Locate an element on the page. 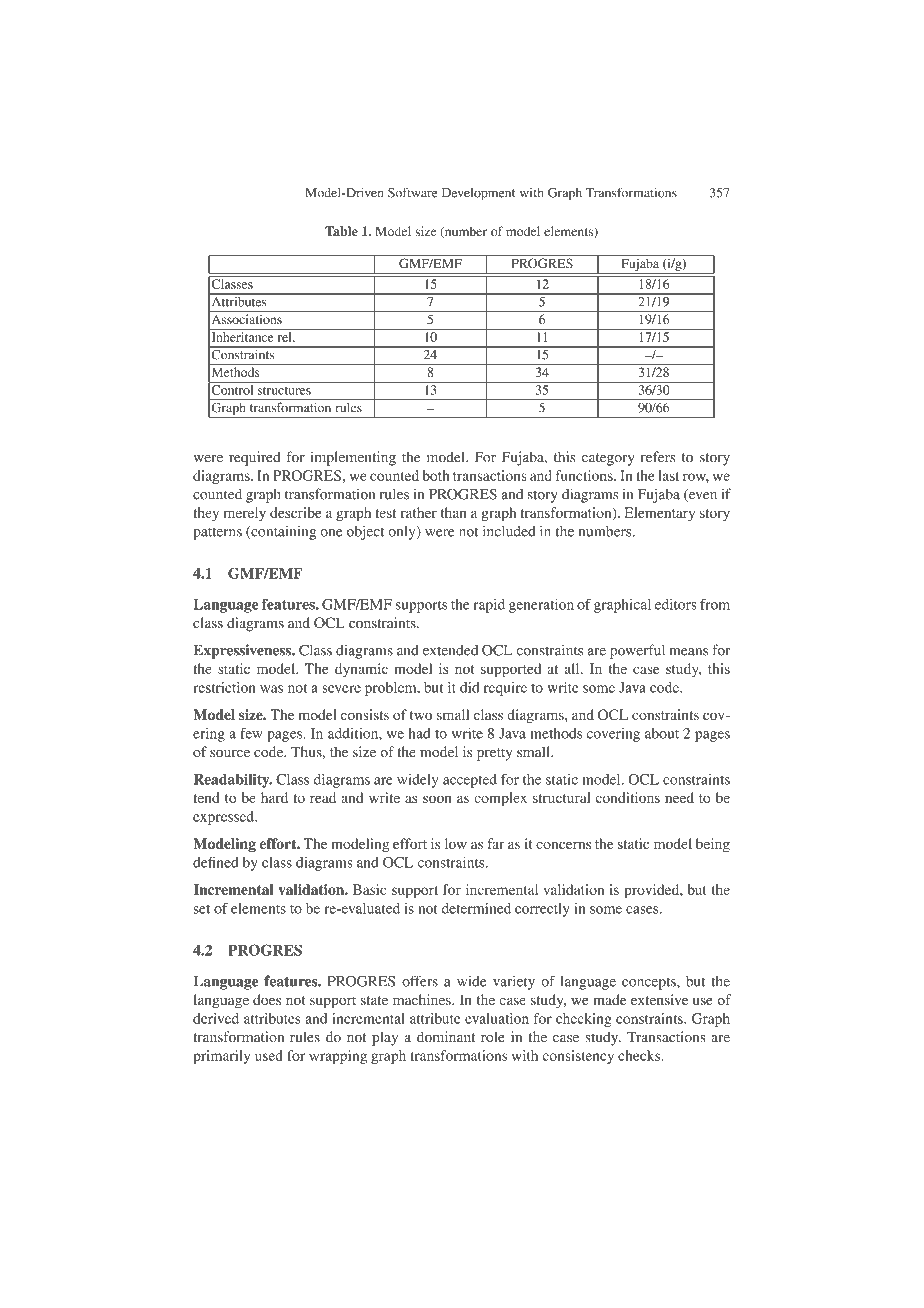 This image has width=924, height=1308. Software is located at coordinates (413, 192).
